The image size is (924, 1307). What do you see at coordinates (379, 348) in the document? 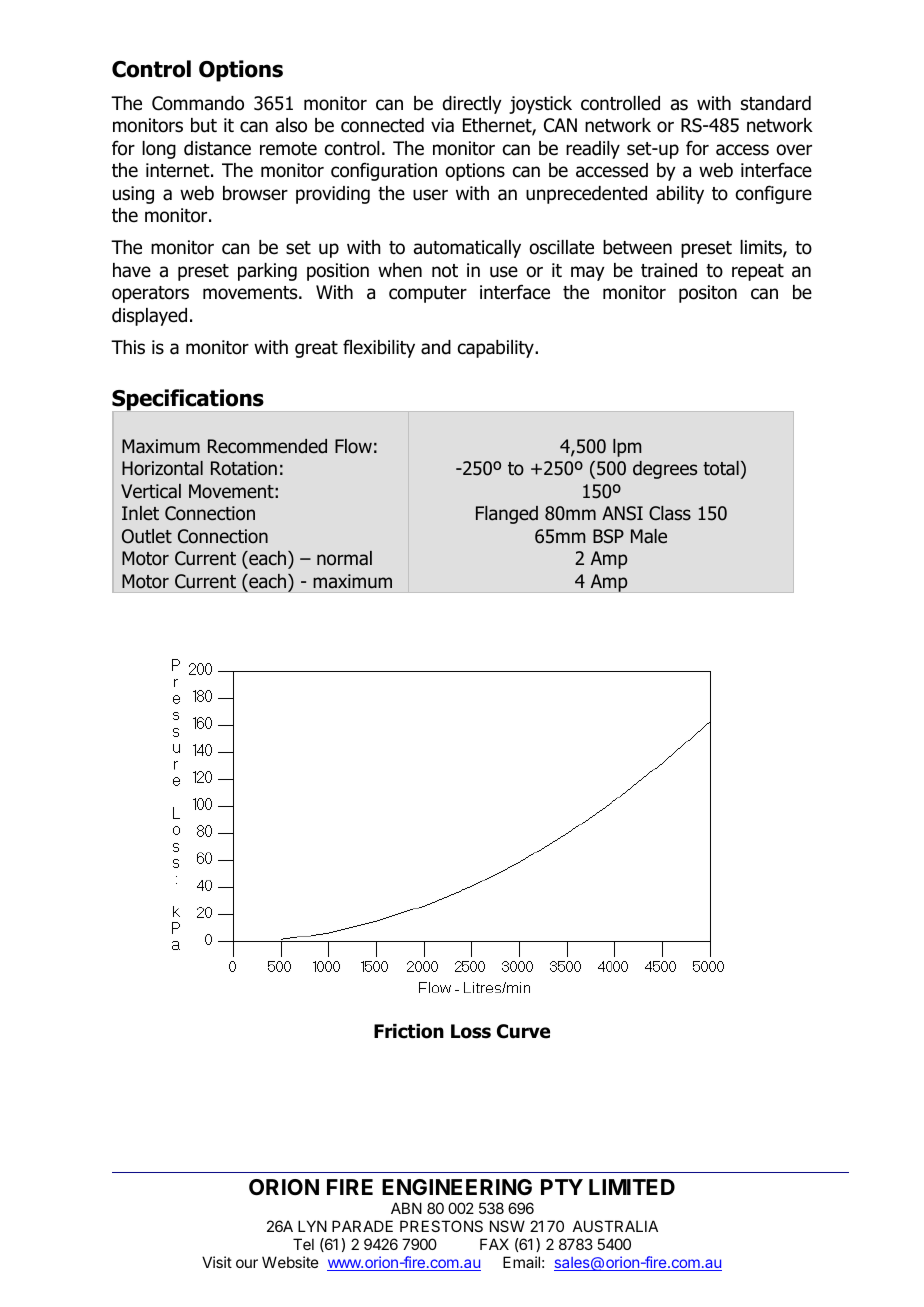
I see `flexibility` at bounding box center [379, 348].
